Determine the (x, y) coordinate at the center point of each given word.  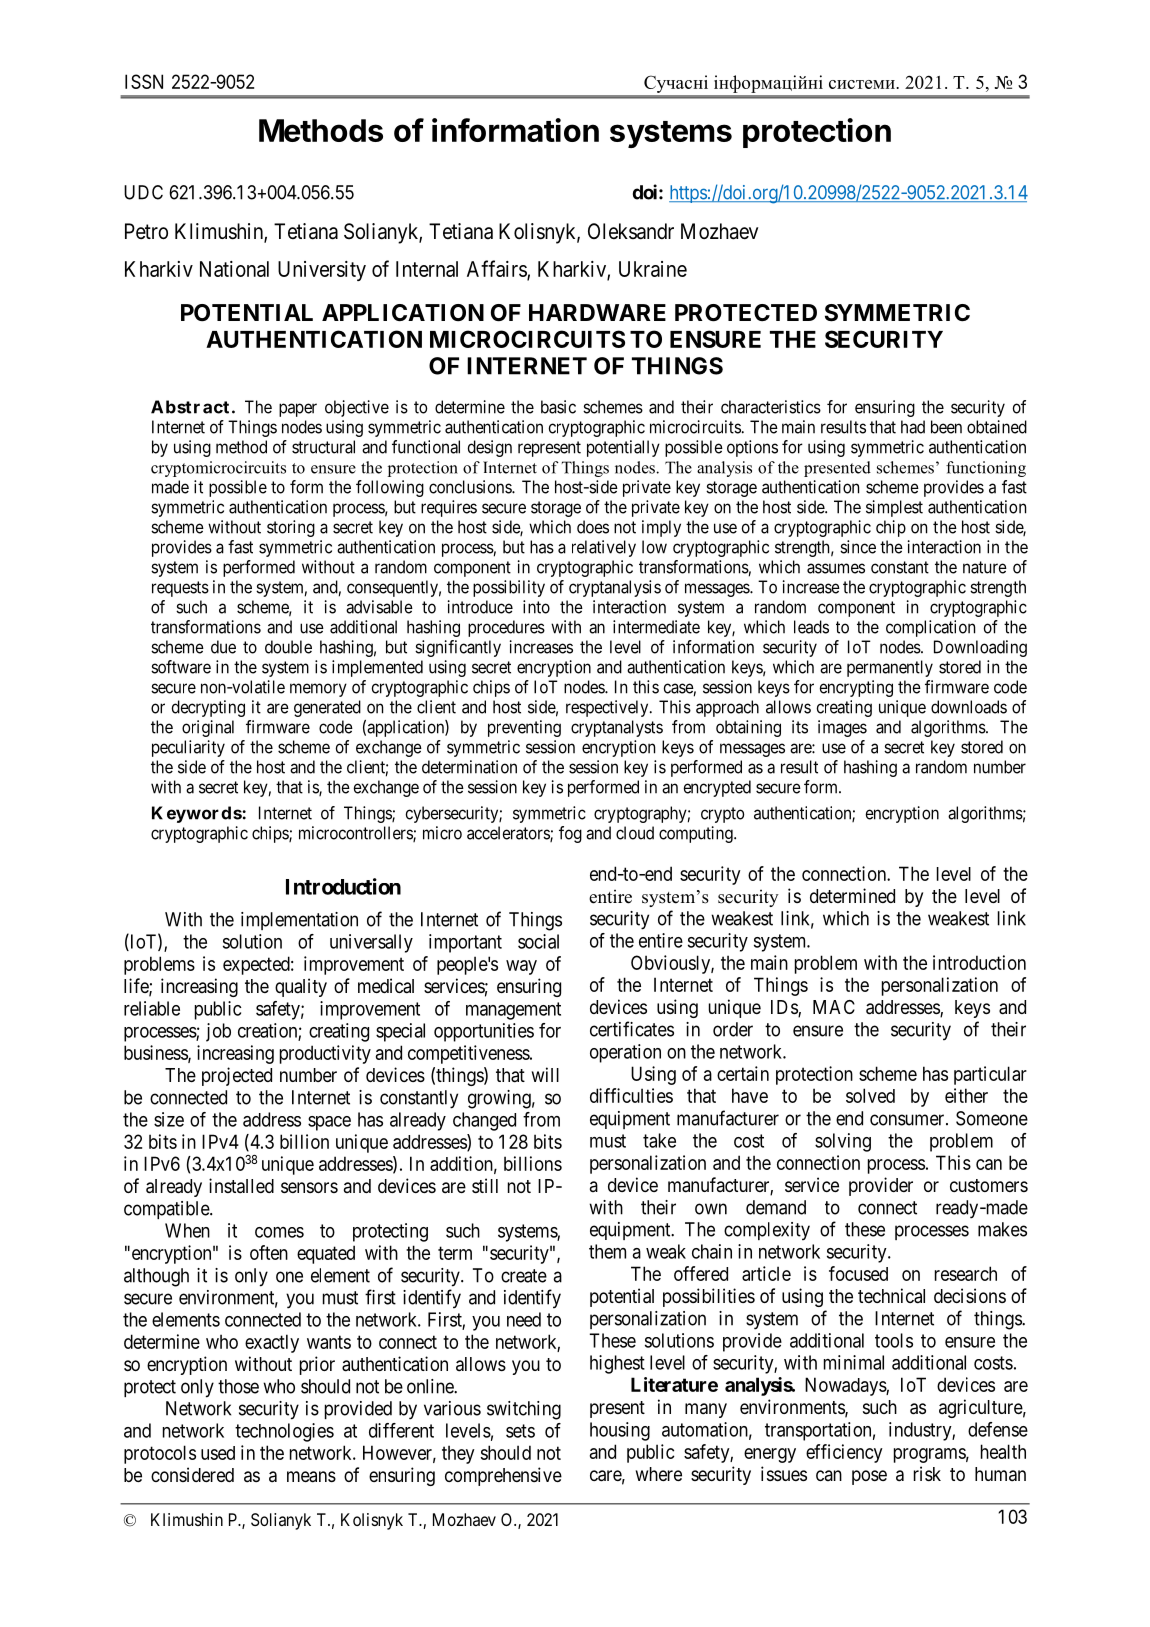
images (842, 728)
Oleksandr (631, 231)
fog (570, 834)
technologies (284, 1432)
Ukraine (653, 269)
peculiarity (188, 748)
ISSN (144, 81)
